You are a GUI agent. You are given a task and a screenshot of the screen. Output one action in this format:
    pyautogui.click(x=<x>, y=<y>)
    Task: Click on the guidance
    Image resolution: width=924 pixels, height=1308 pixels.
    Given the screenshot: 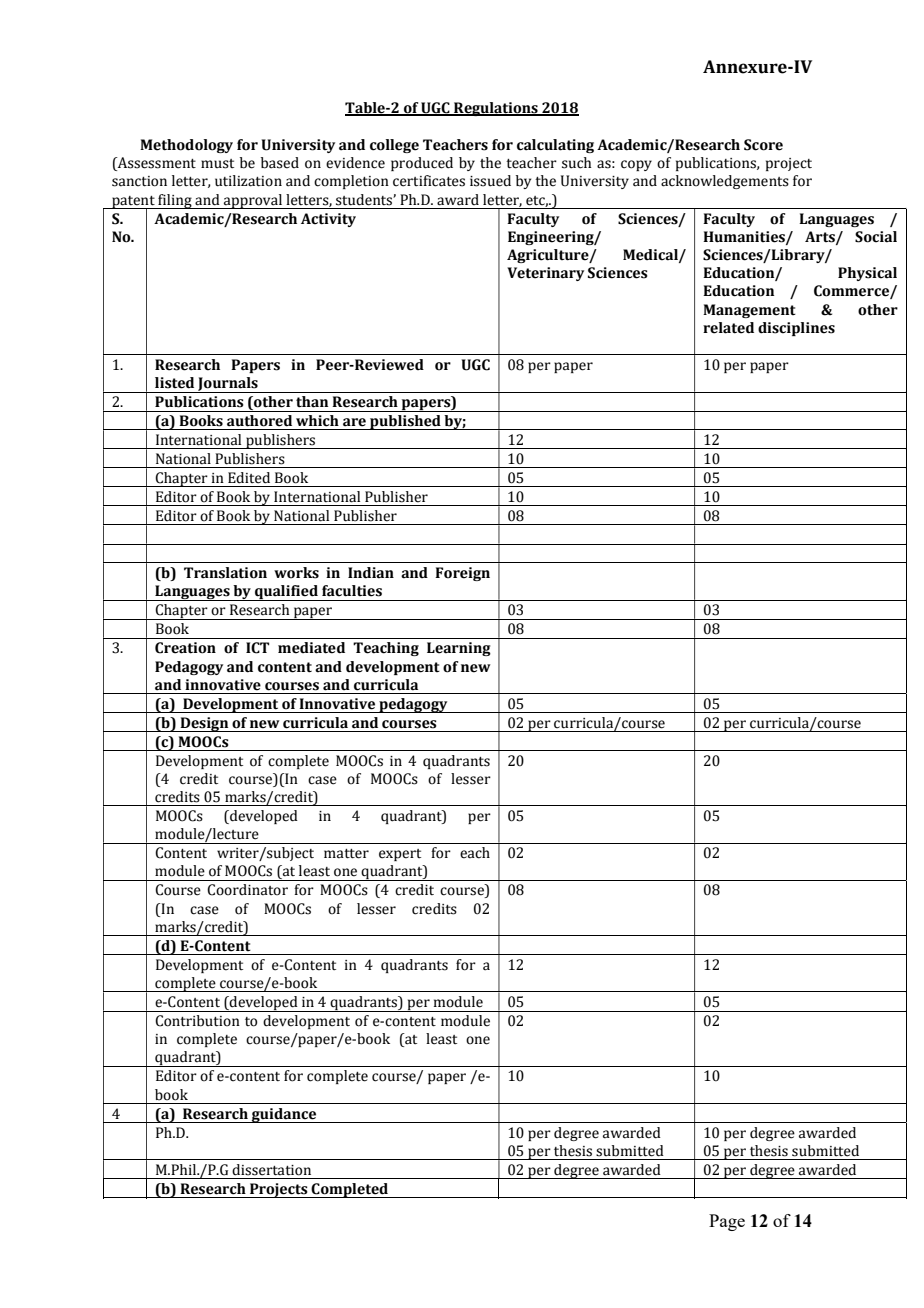 What is the action you would take?
    pyautogui.click(x=284, y=1115)
